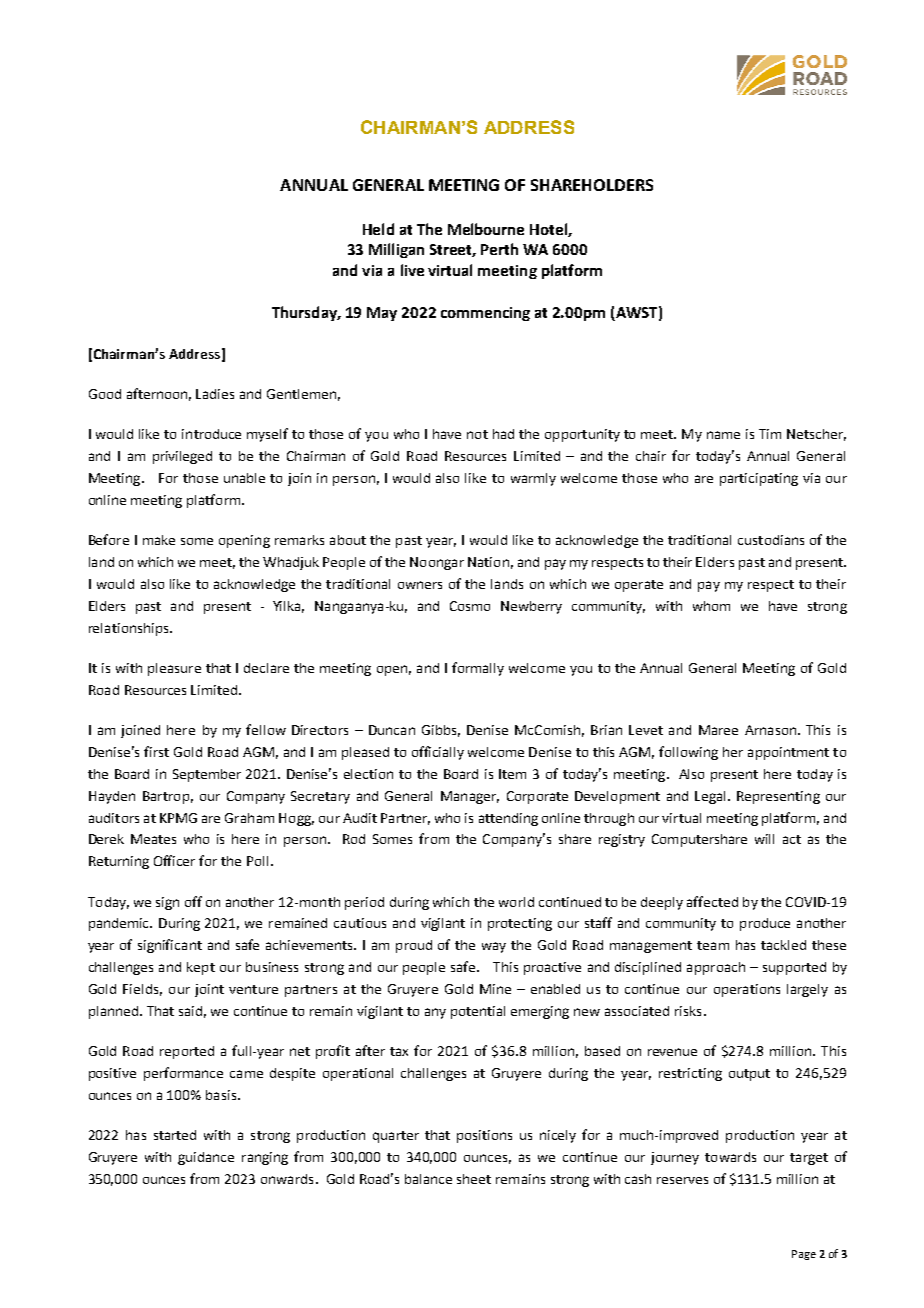  Describe the element at coordinates (516, 902) in the page. I see `world` at that location.
